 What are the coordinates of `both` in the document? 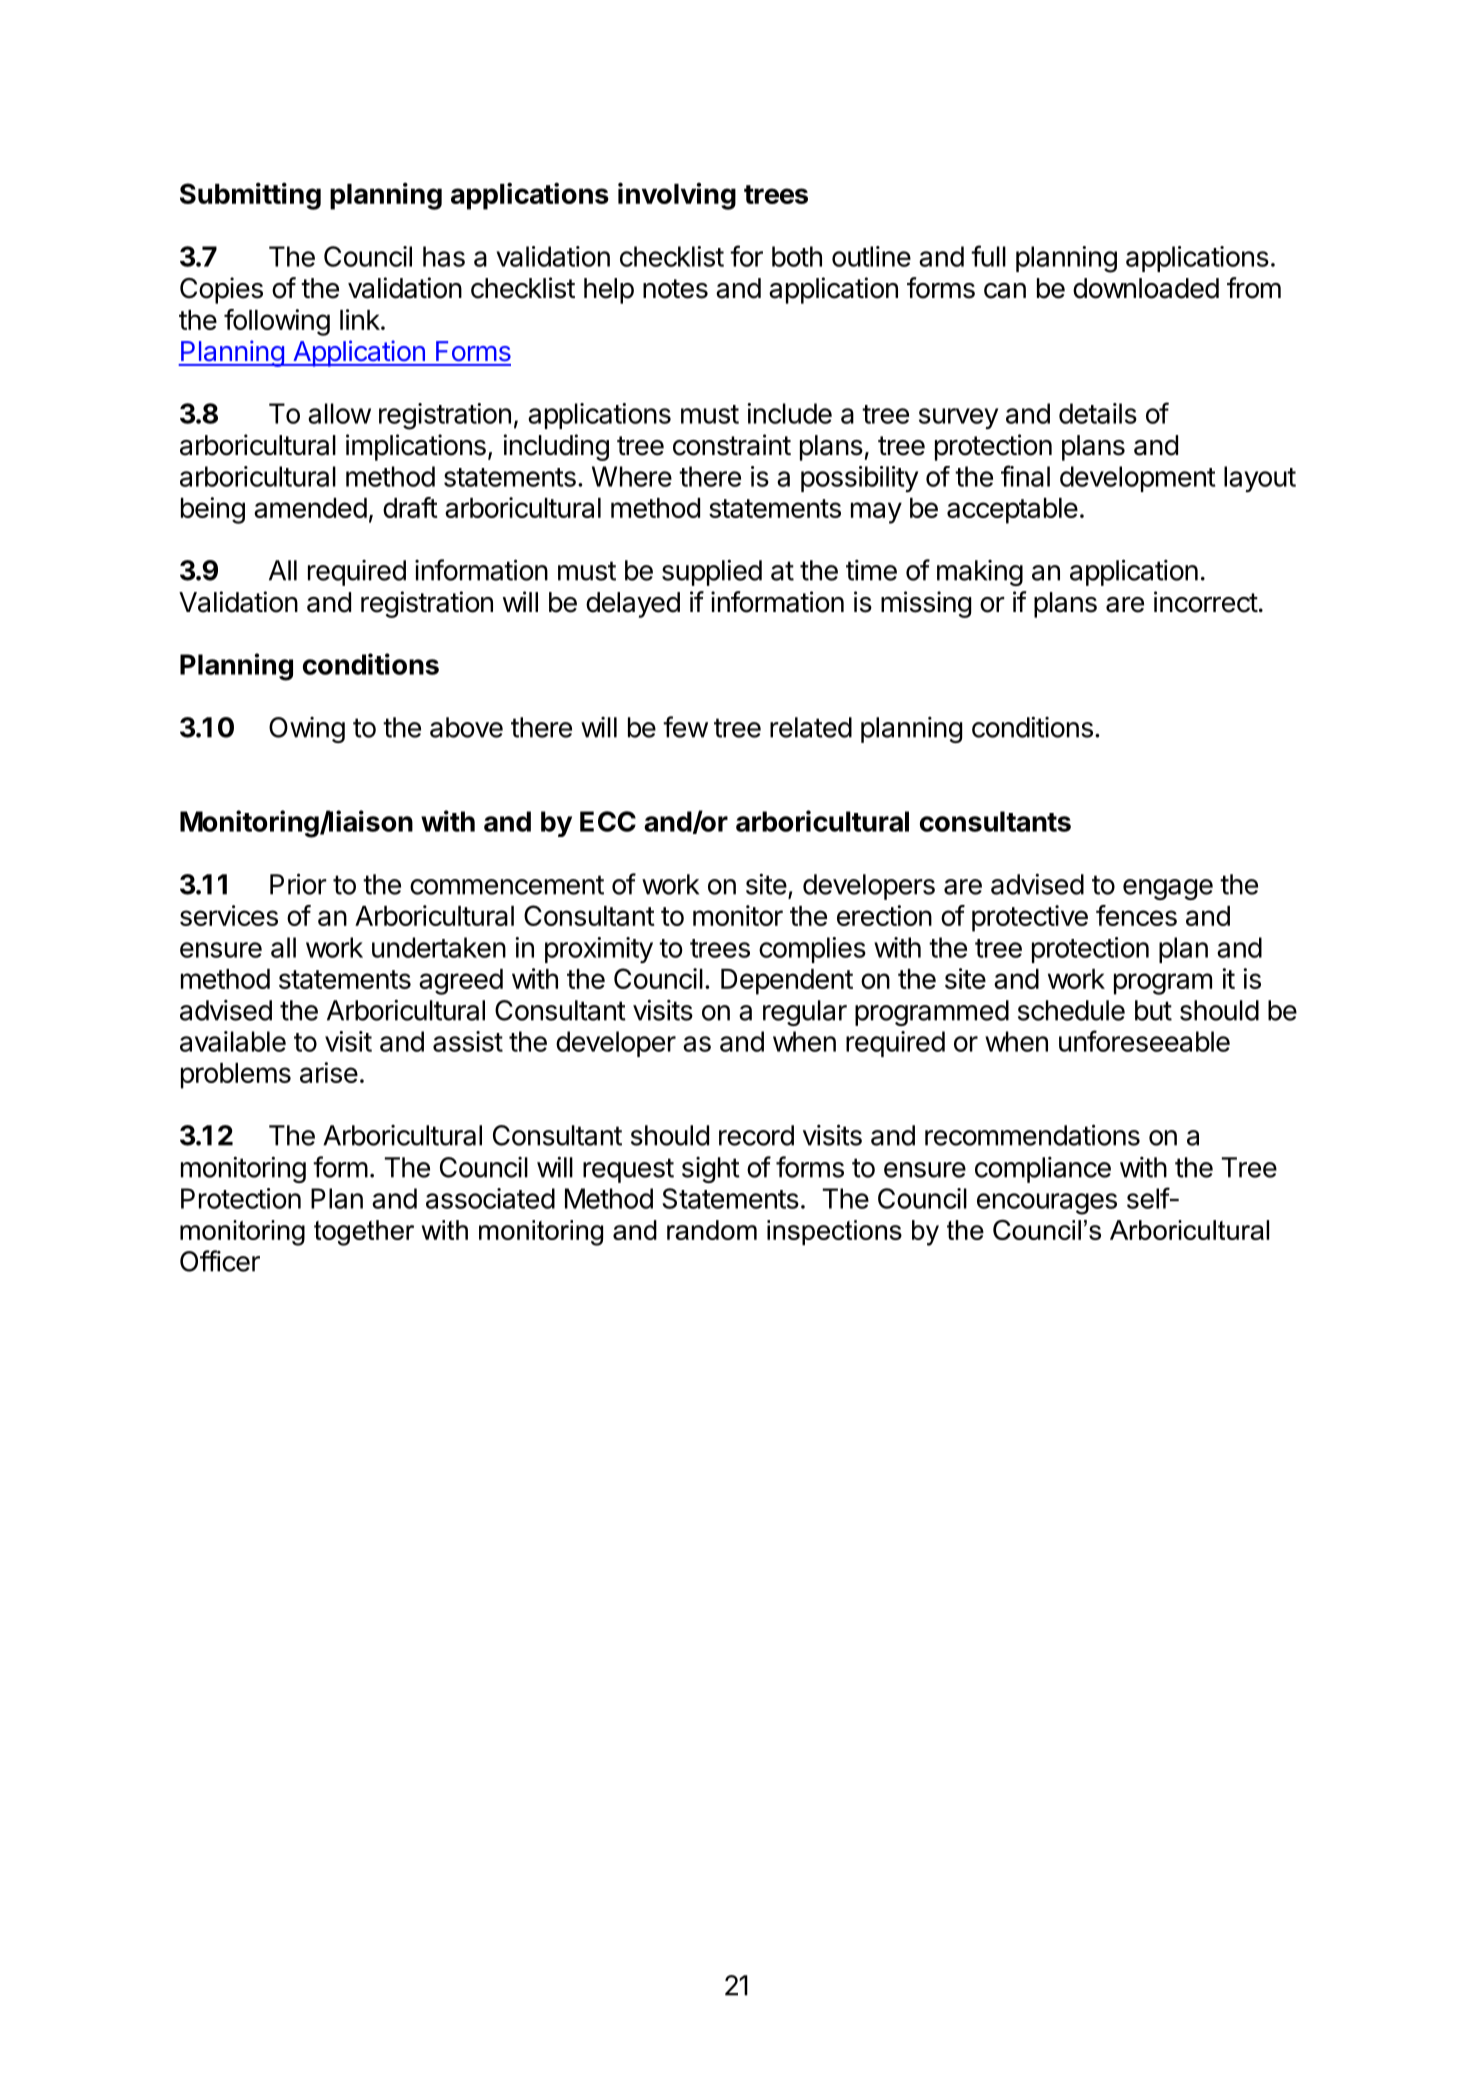 It's located at (797, 256).
